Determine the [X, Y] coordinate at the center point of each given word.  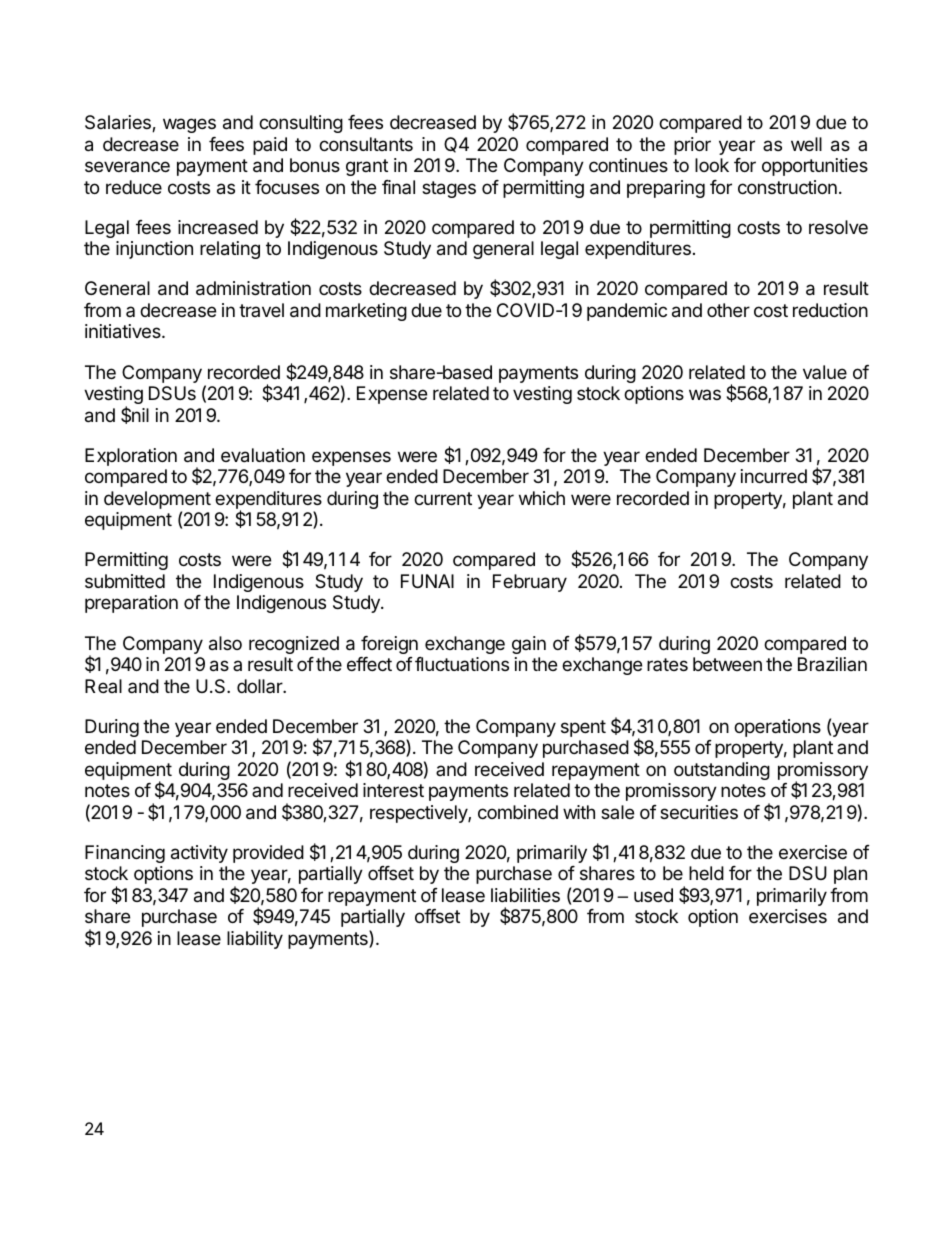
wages [189, 125]
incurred [774, 476]
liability [255, 940]
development [157, 501]
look [712, 165]
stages [449, 189]
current [443, 498]
